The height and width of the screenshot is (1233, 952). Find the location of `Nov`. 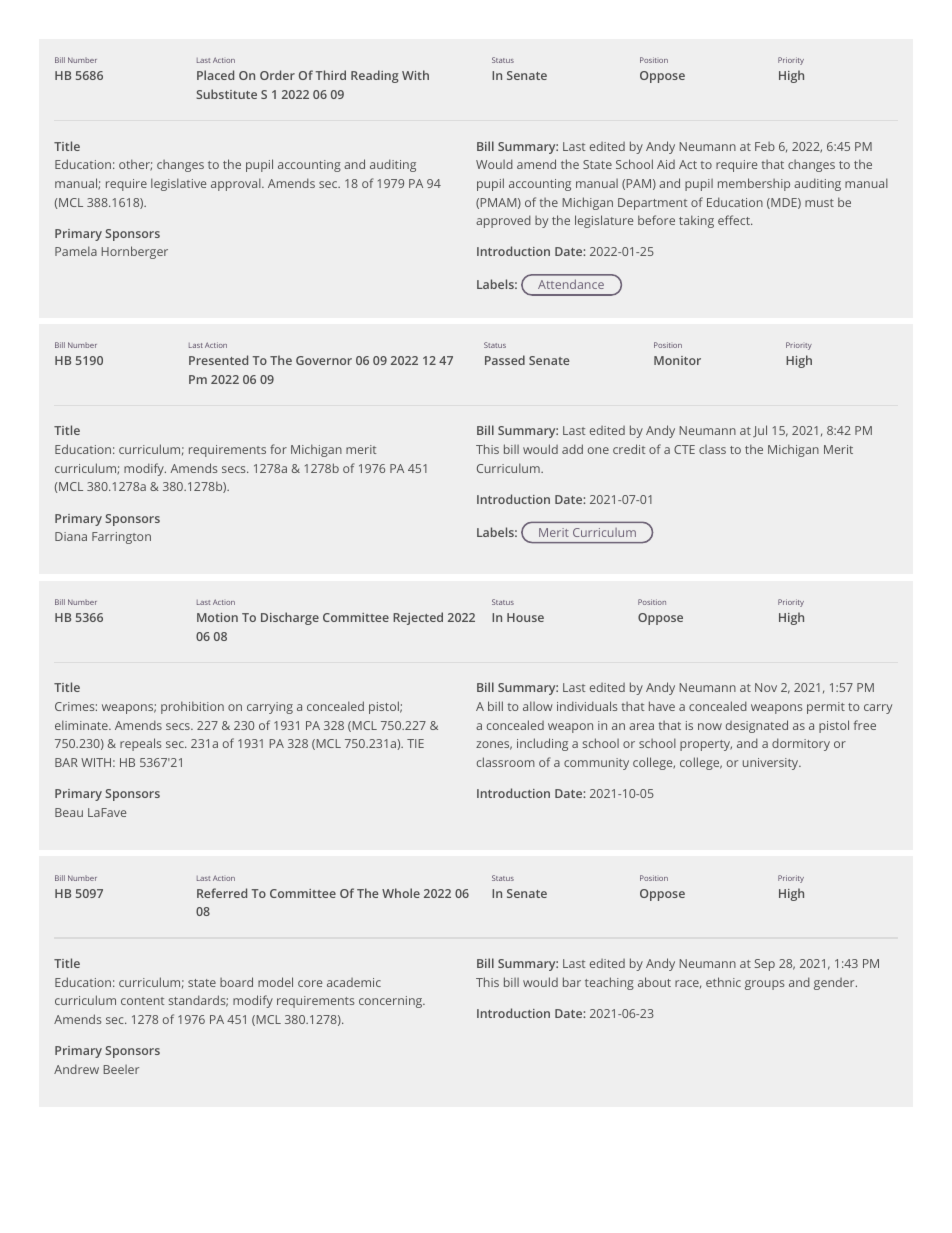

Nov is located at coordinates (766, 687).
